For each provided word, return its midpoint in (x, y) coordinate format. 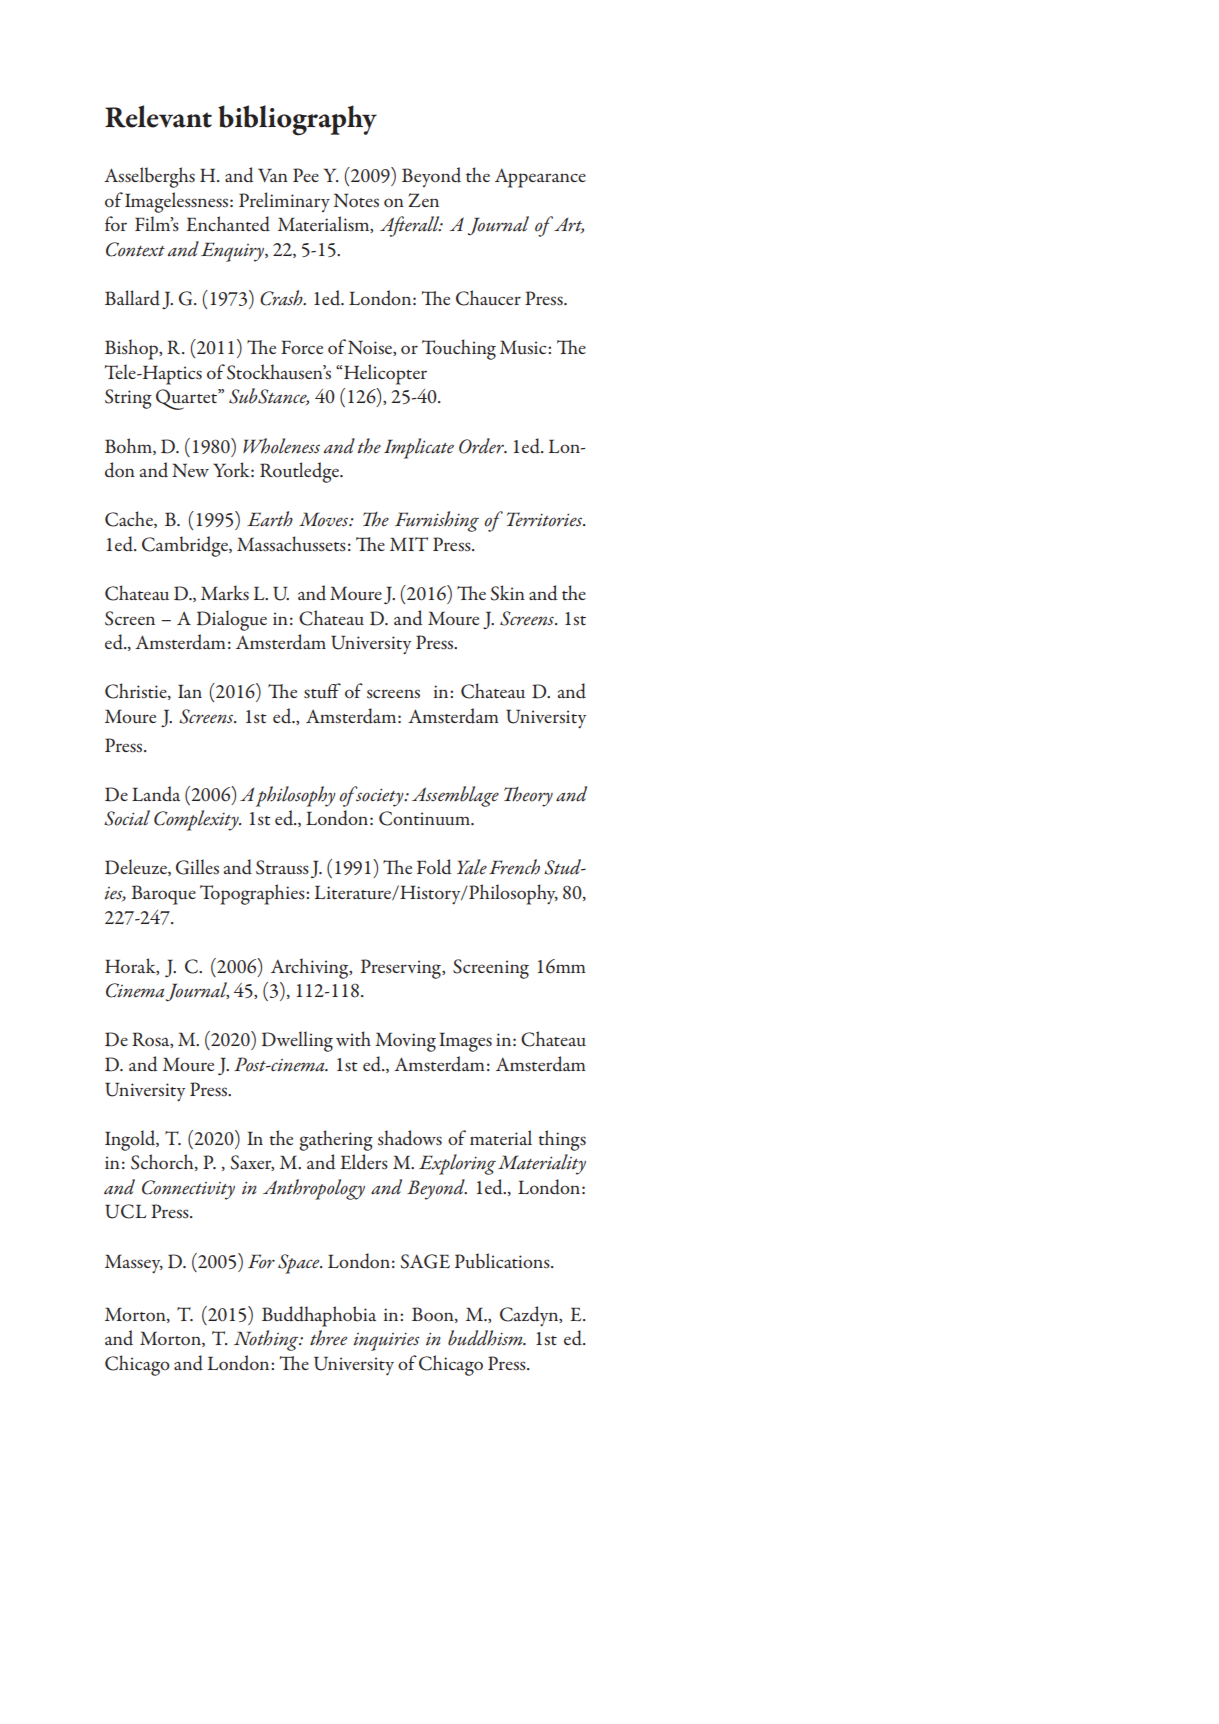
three (328, 1338)
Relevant (158, 116)
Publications (503, 1261)
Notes (356, 200)
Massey (134, 1264)
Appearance (540, 178)
